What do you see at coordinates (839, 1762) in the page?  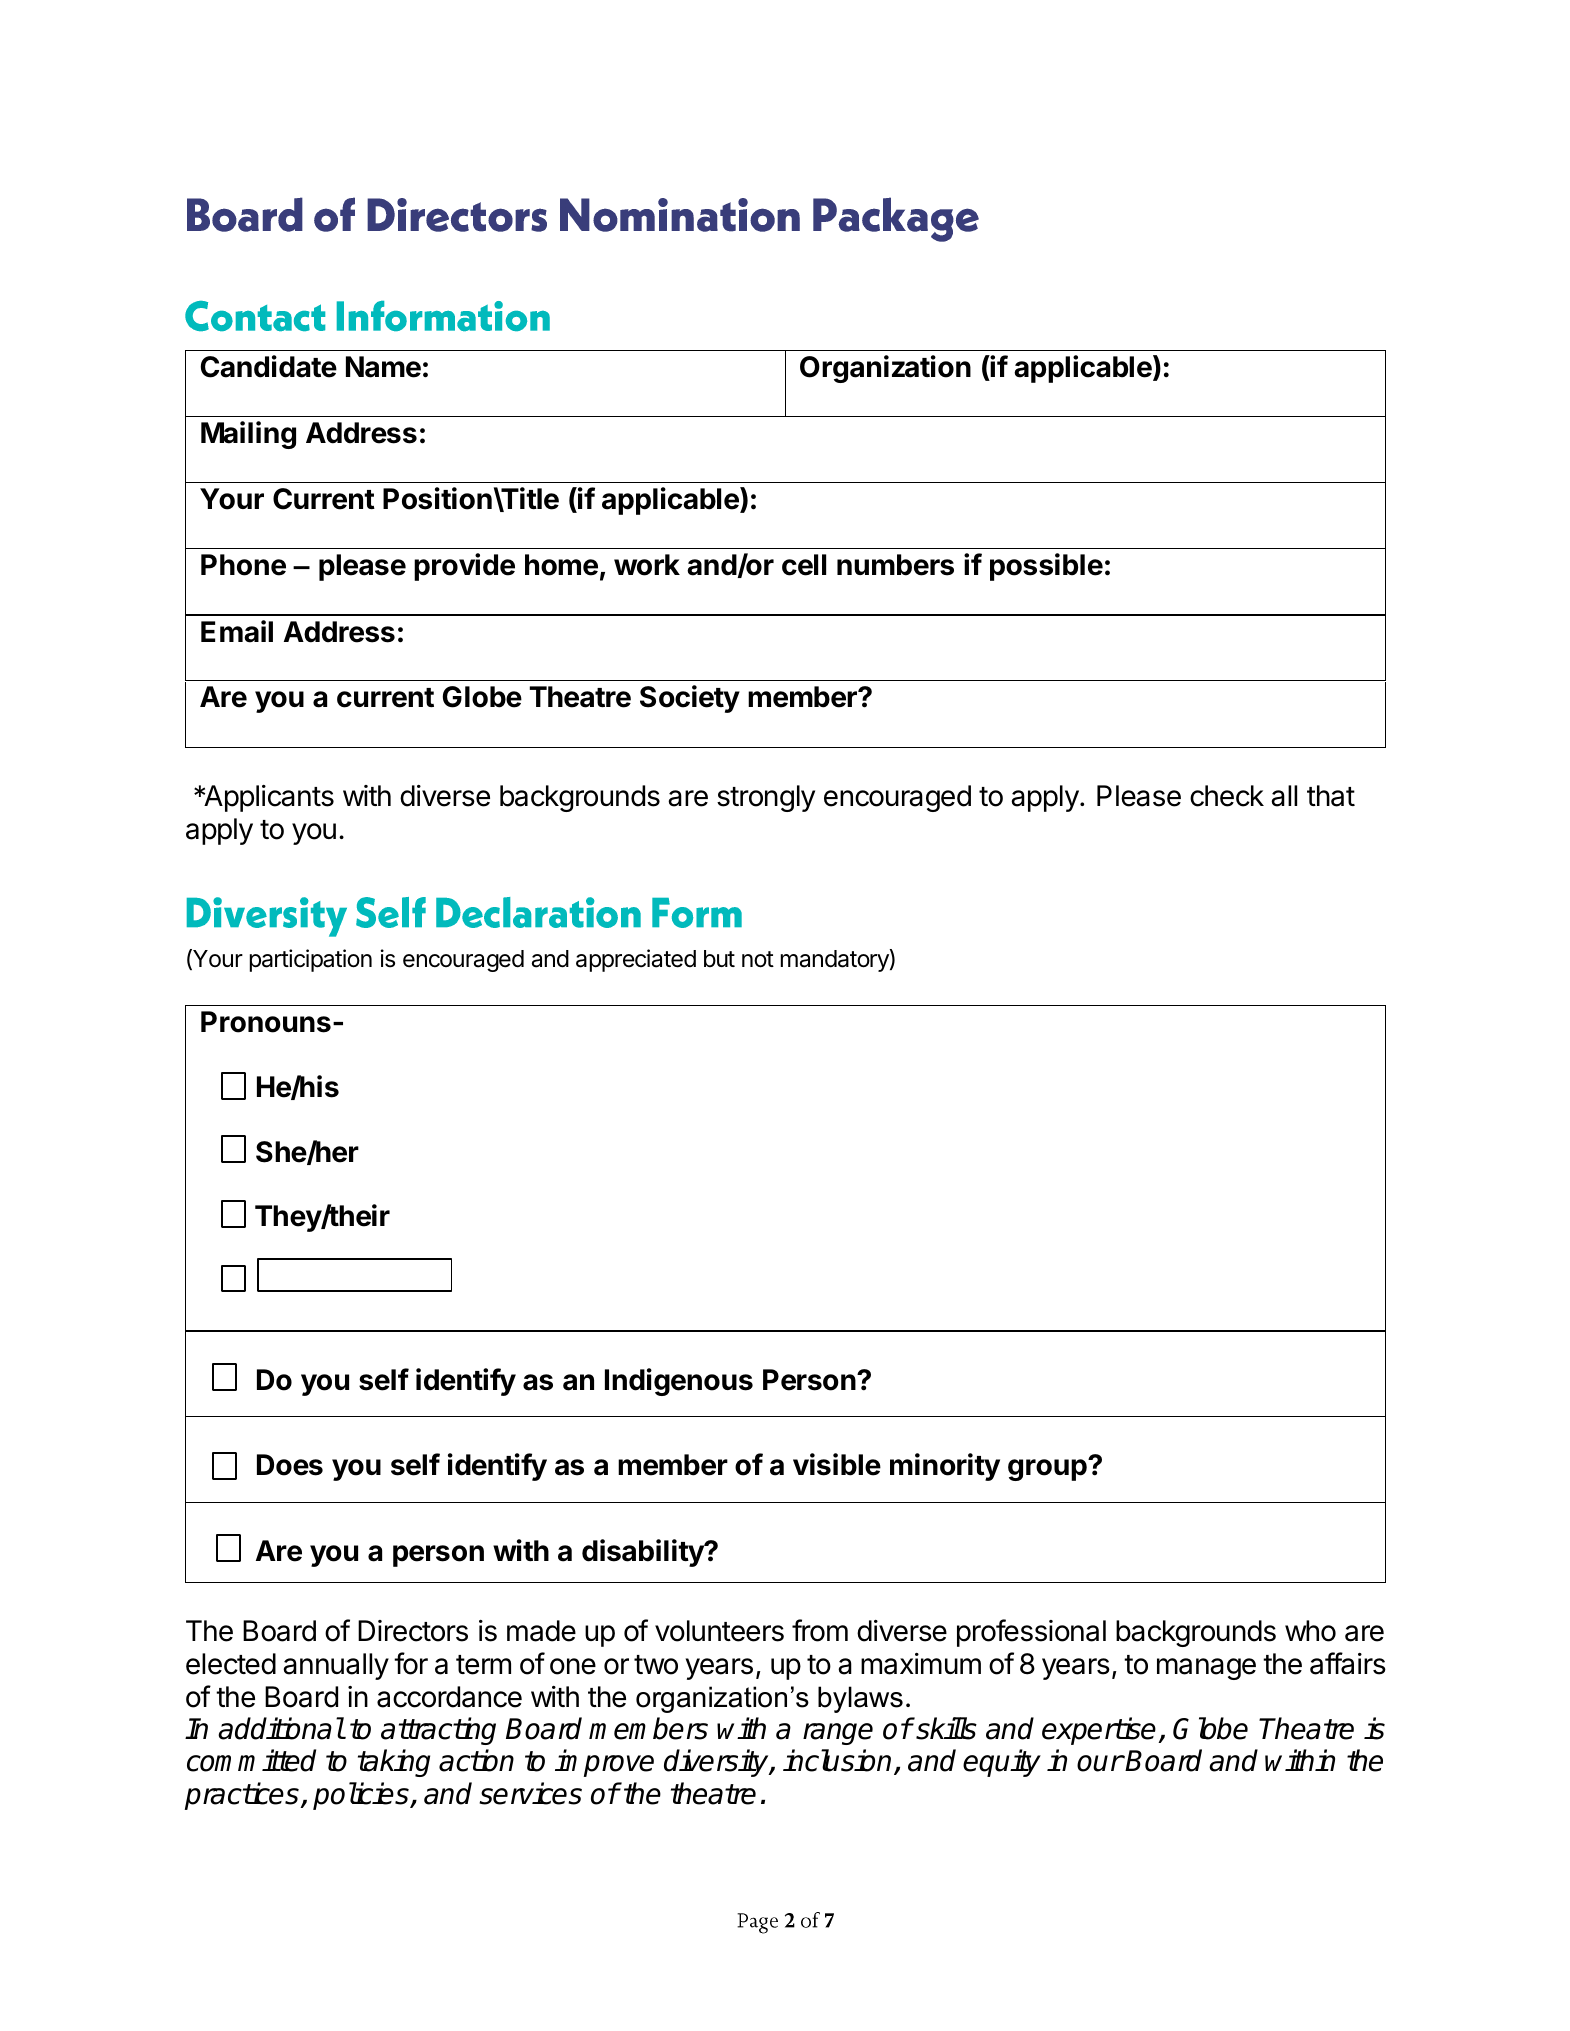 I see `inclusion` at bounding box center [839, 1762].
